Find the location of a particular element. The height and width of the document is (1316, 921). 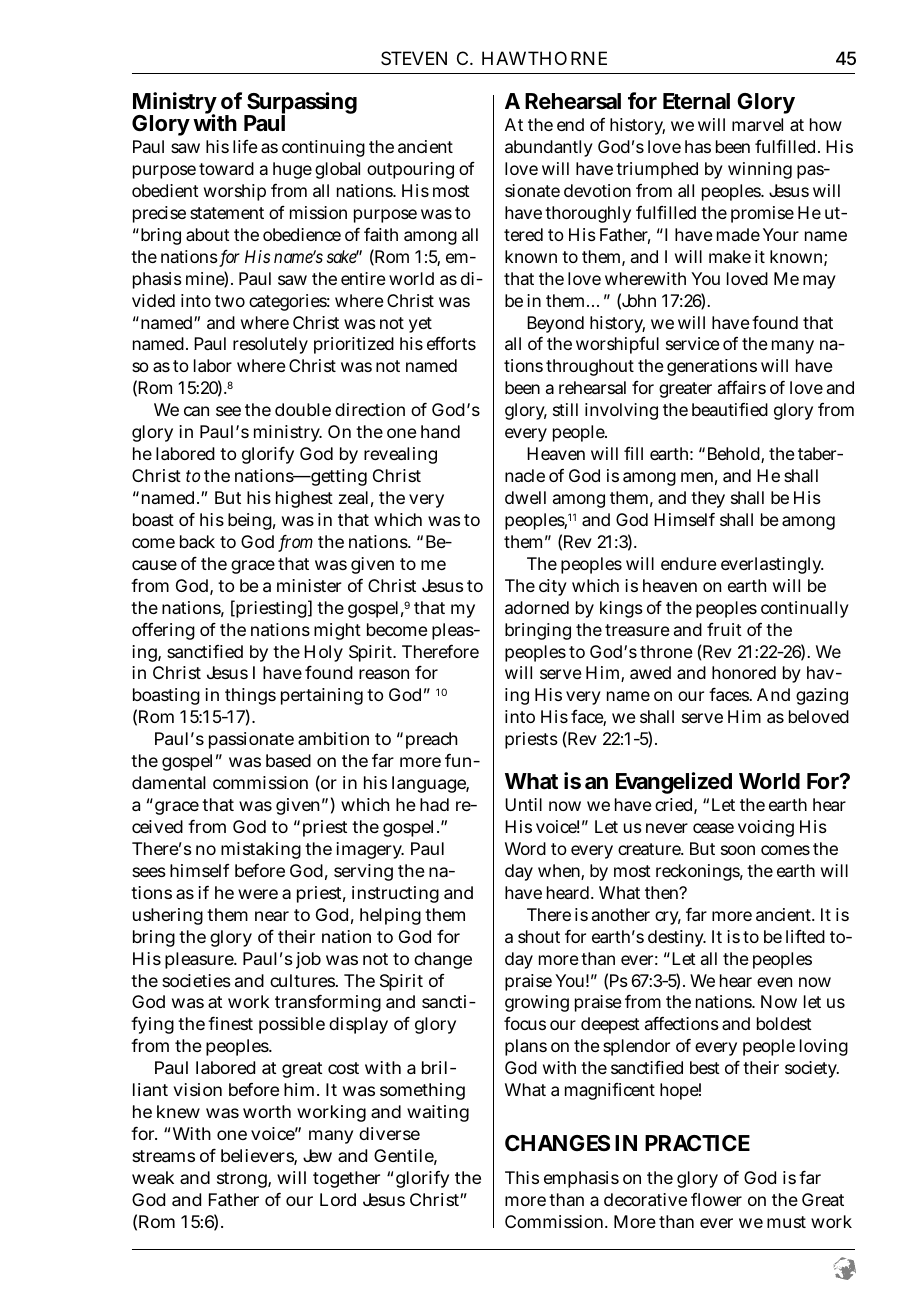

hand is located at coordinates (440, 431).
